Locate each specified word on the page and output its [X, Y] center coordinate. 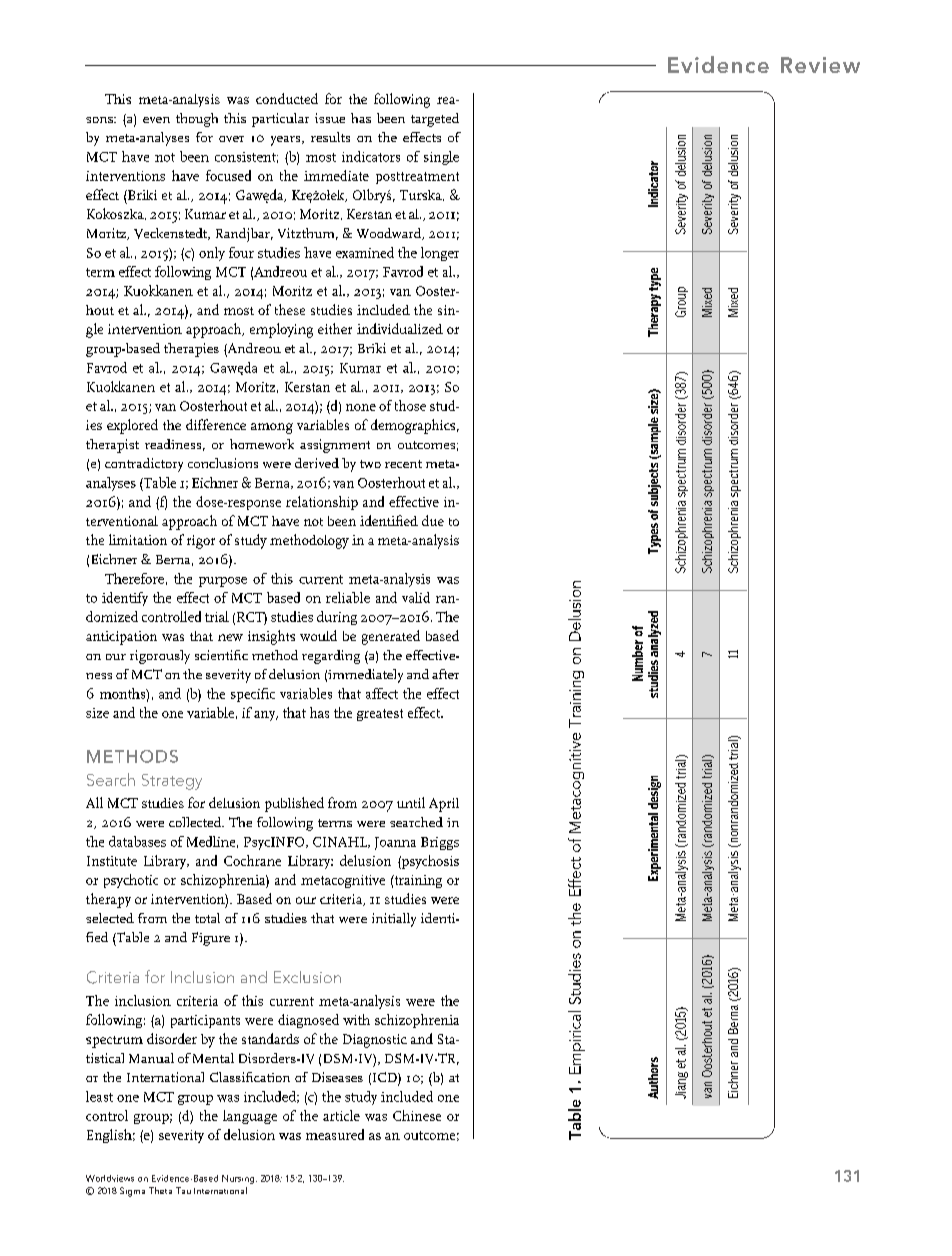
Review [820, 65]
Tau [183, 1190]
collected [196, 822]
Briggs [440, 843]
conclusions [223, 463]
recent [403, 464]
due [433, 520]
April [444, 805]
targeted [435, 120]
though [197, 120]
